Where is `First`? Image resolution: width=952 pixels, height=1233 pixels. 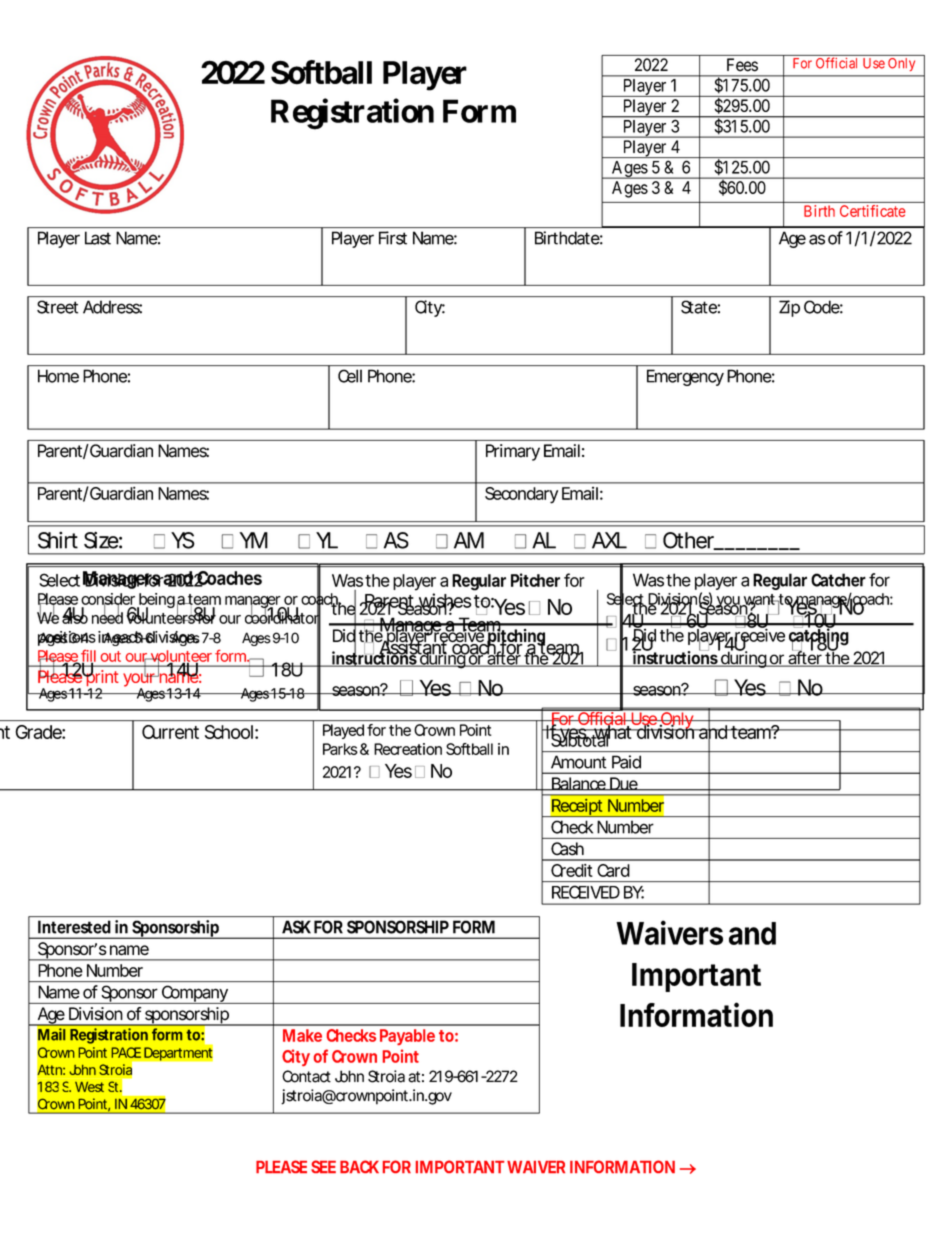
First is located at coordinates (393, 238).
